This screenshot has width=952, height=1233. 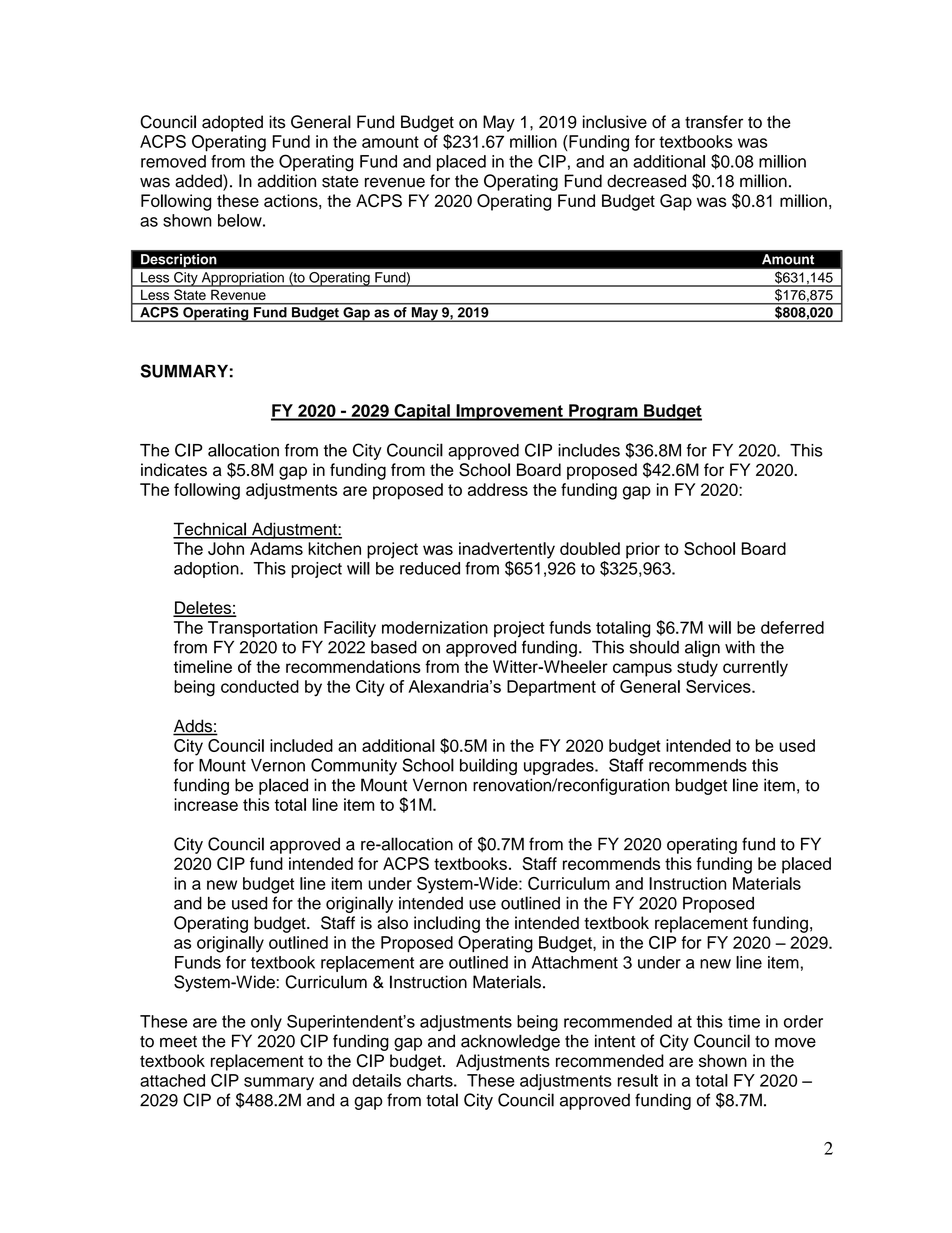 What do you see at coordinates (435, 627) in the screenshot?
I see `modernization` at bounding box center [435, 627].
